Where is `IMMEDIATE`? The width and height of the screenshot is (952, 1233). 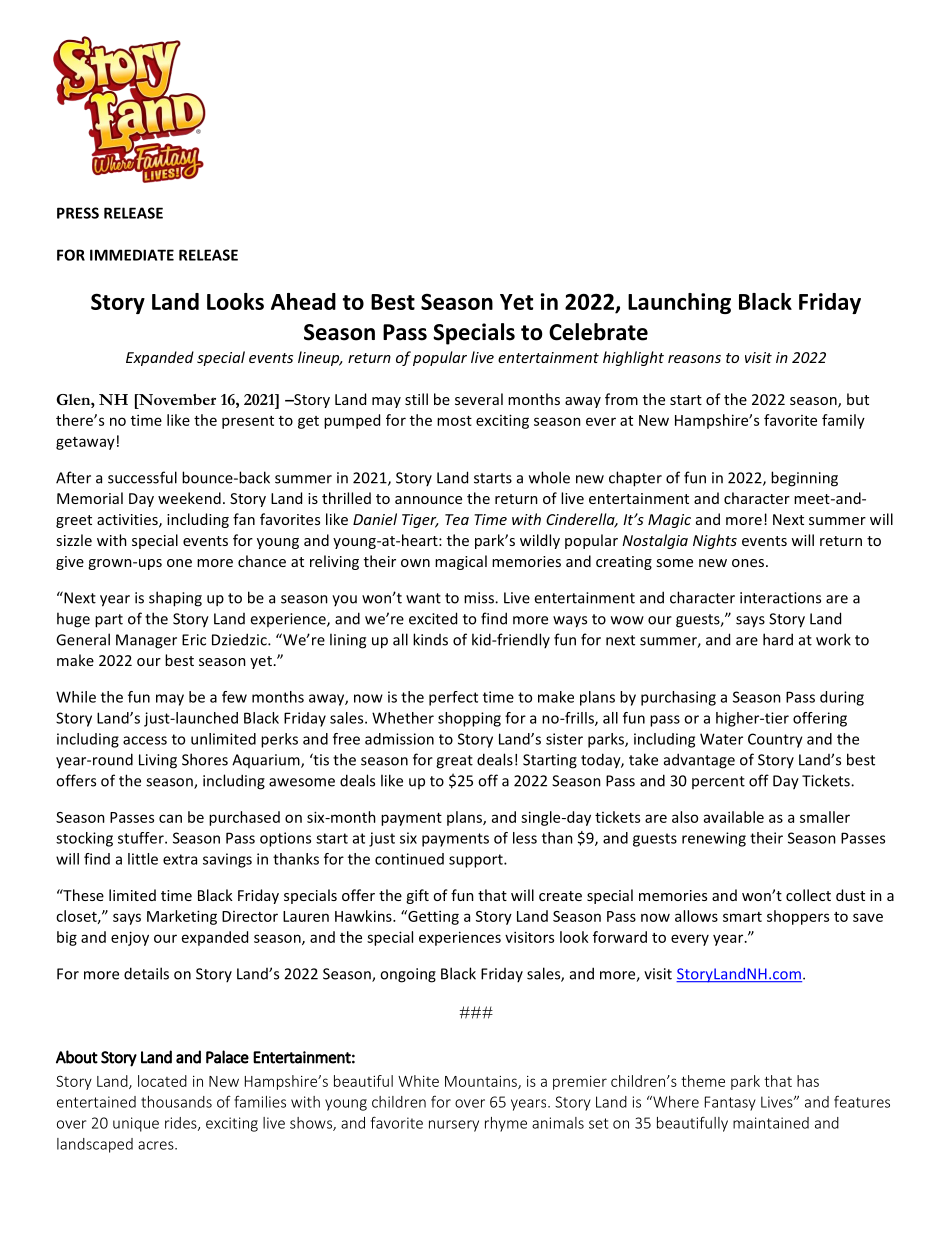 IMMEDIATE is located at coordinates (132, 255).
